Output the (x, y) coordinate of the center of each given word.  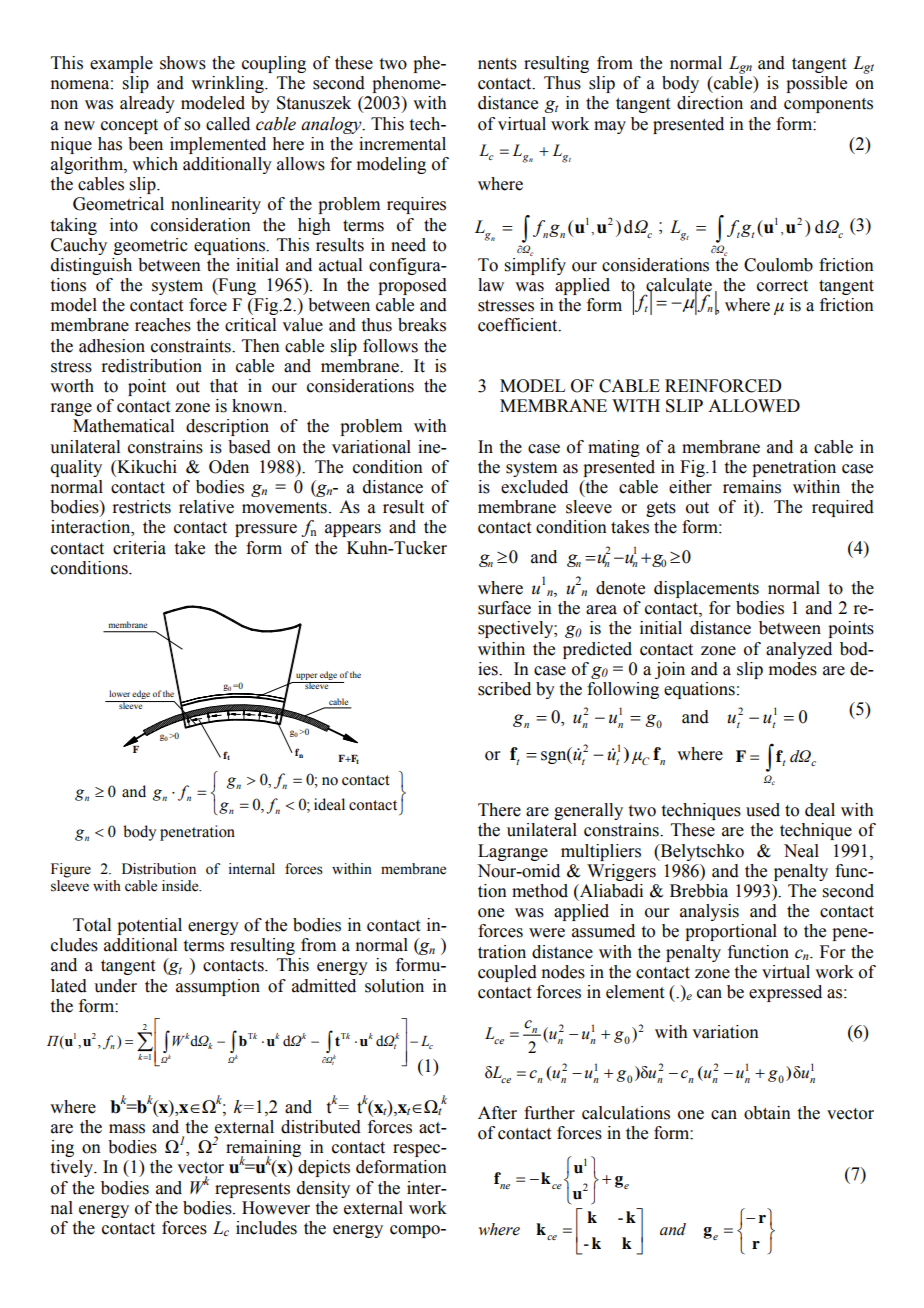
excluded (534, 487)
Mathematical (123, 426)
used (763, 810)
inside (181, 886)
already (147, 104)
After (497, 1113)
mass (127, 1129)
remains (752, 487)
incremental (402, 144)
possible (816, 84)
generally (588, 811)
